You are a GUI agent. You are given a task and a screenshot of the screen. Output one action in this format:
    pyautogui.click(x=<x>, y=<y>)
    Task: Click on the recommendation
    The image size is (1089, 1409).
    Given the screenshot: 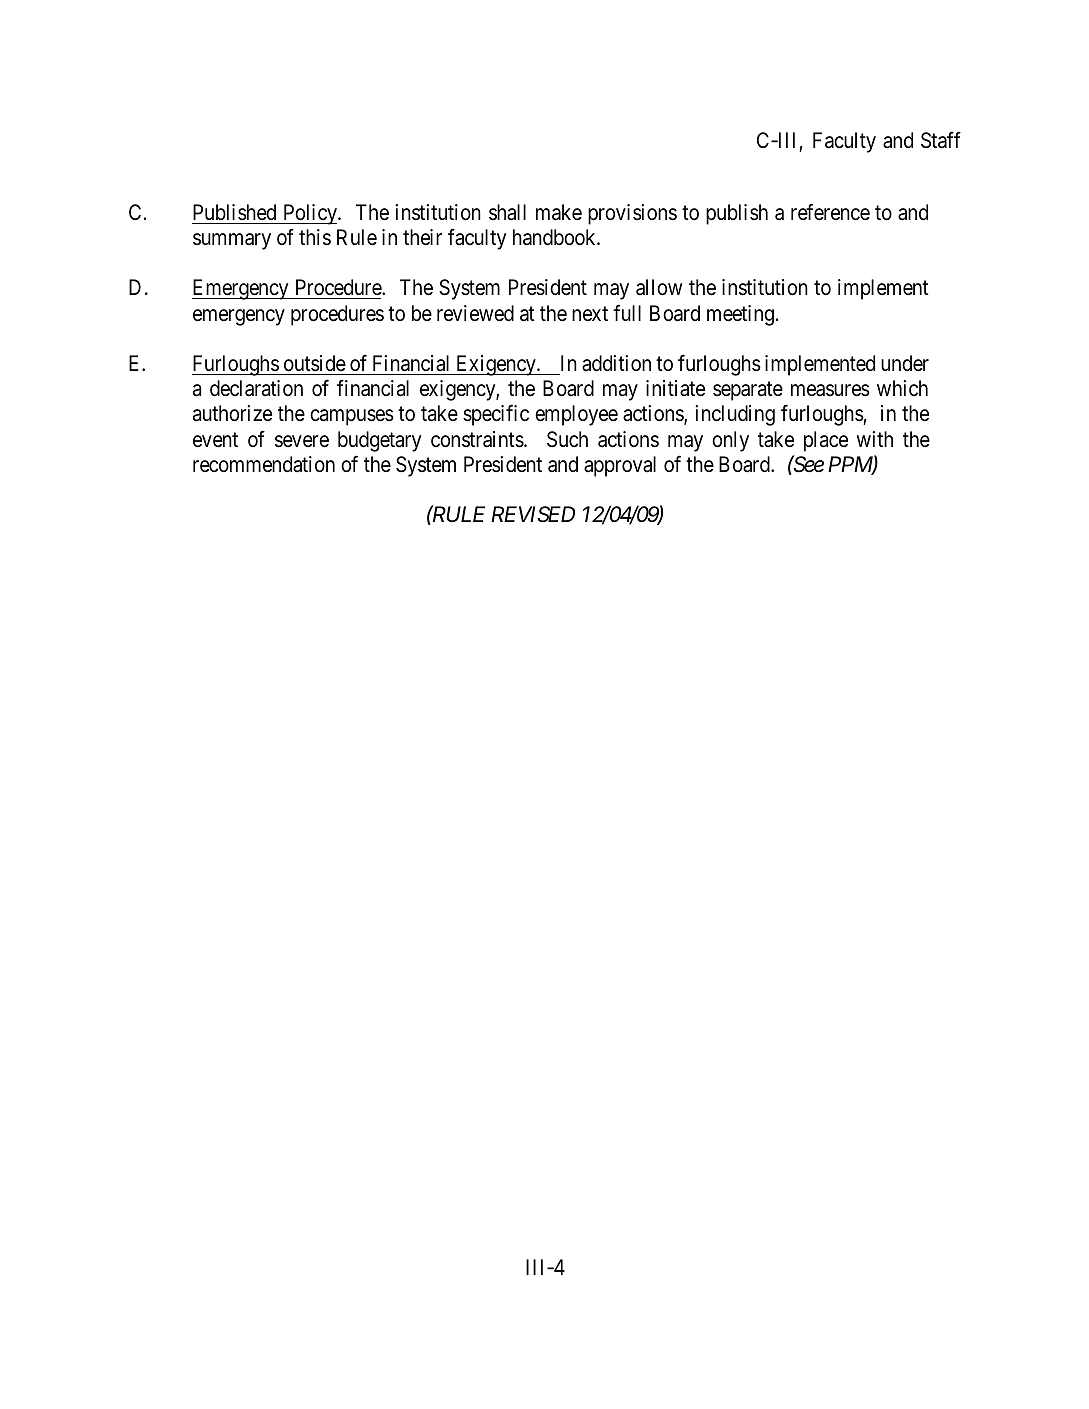 What is the action you would take?
    pyautogui.click(x=264, y=464)
